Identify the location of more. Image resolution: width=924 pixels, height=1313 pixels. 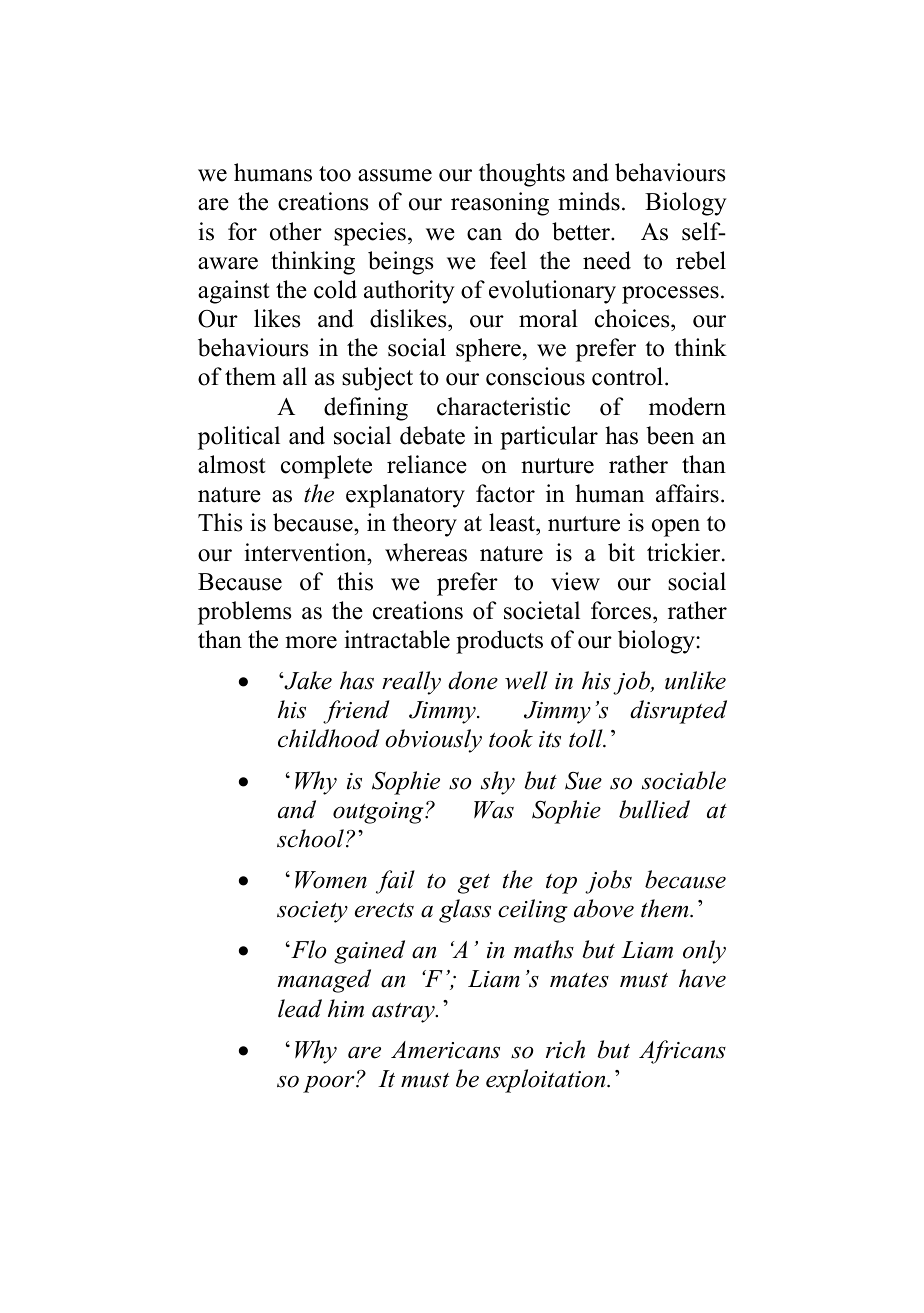
(311, 642).
